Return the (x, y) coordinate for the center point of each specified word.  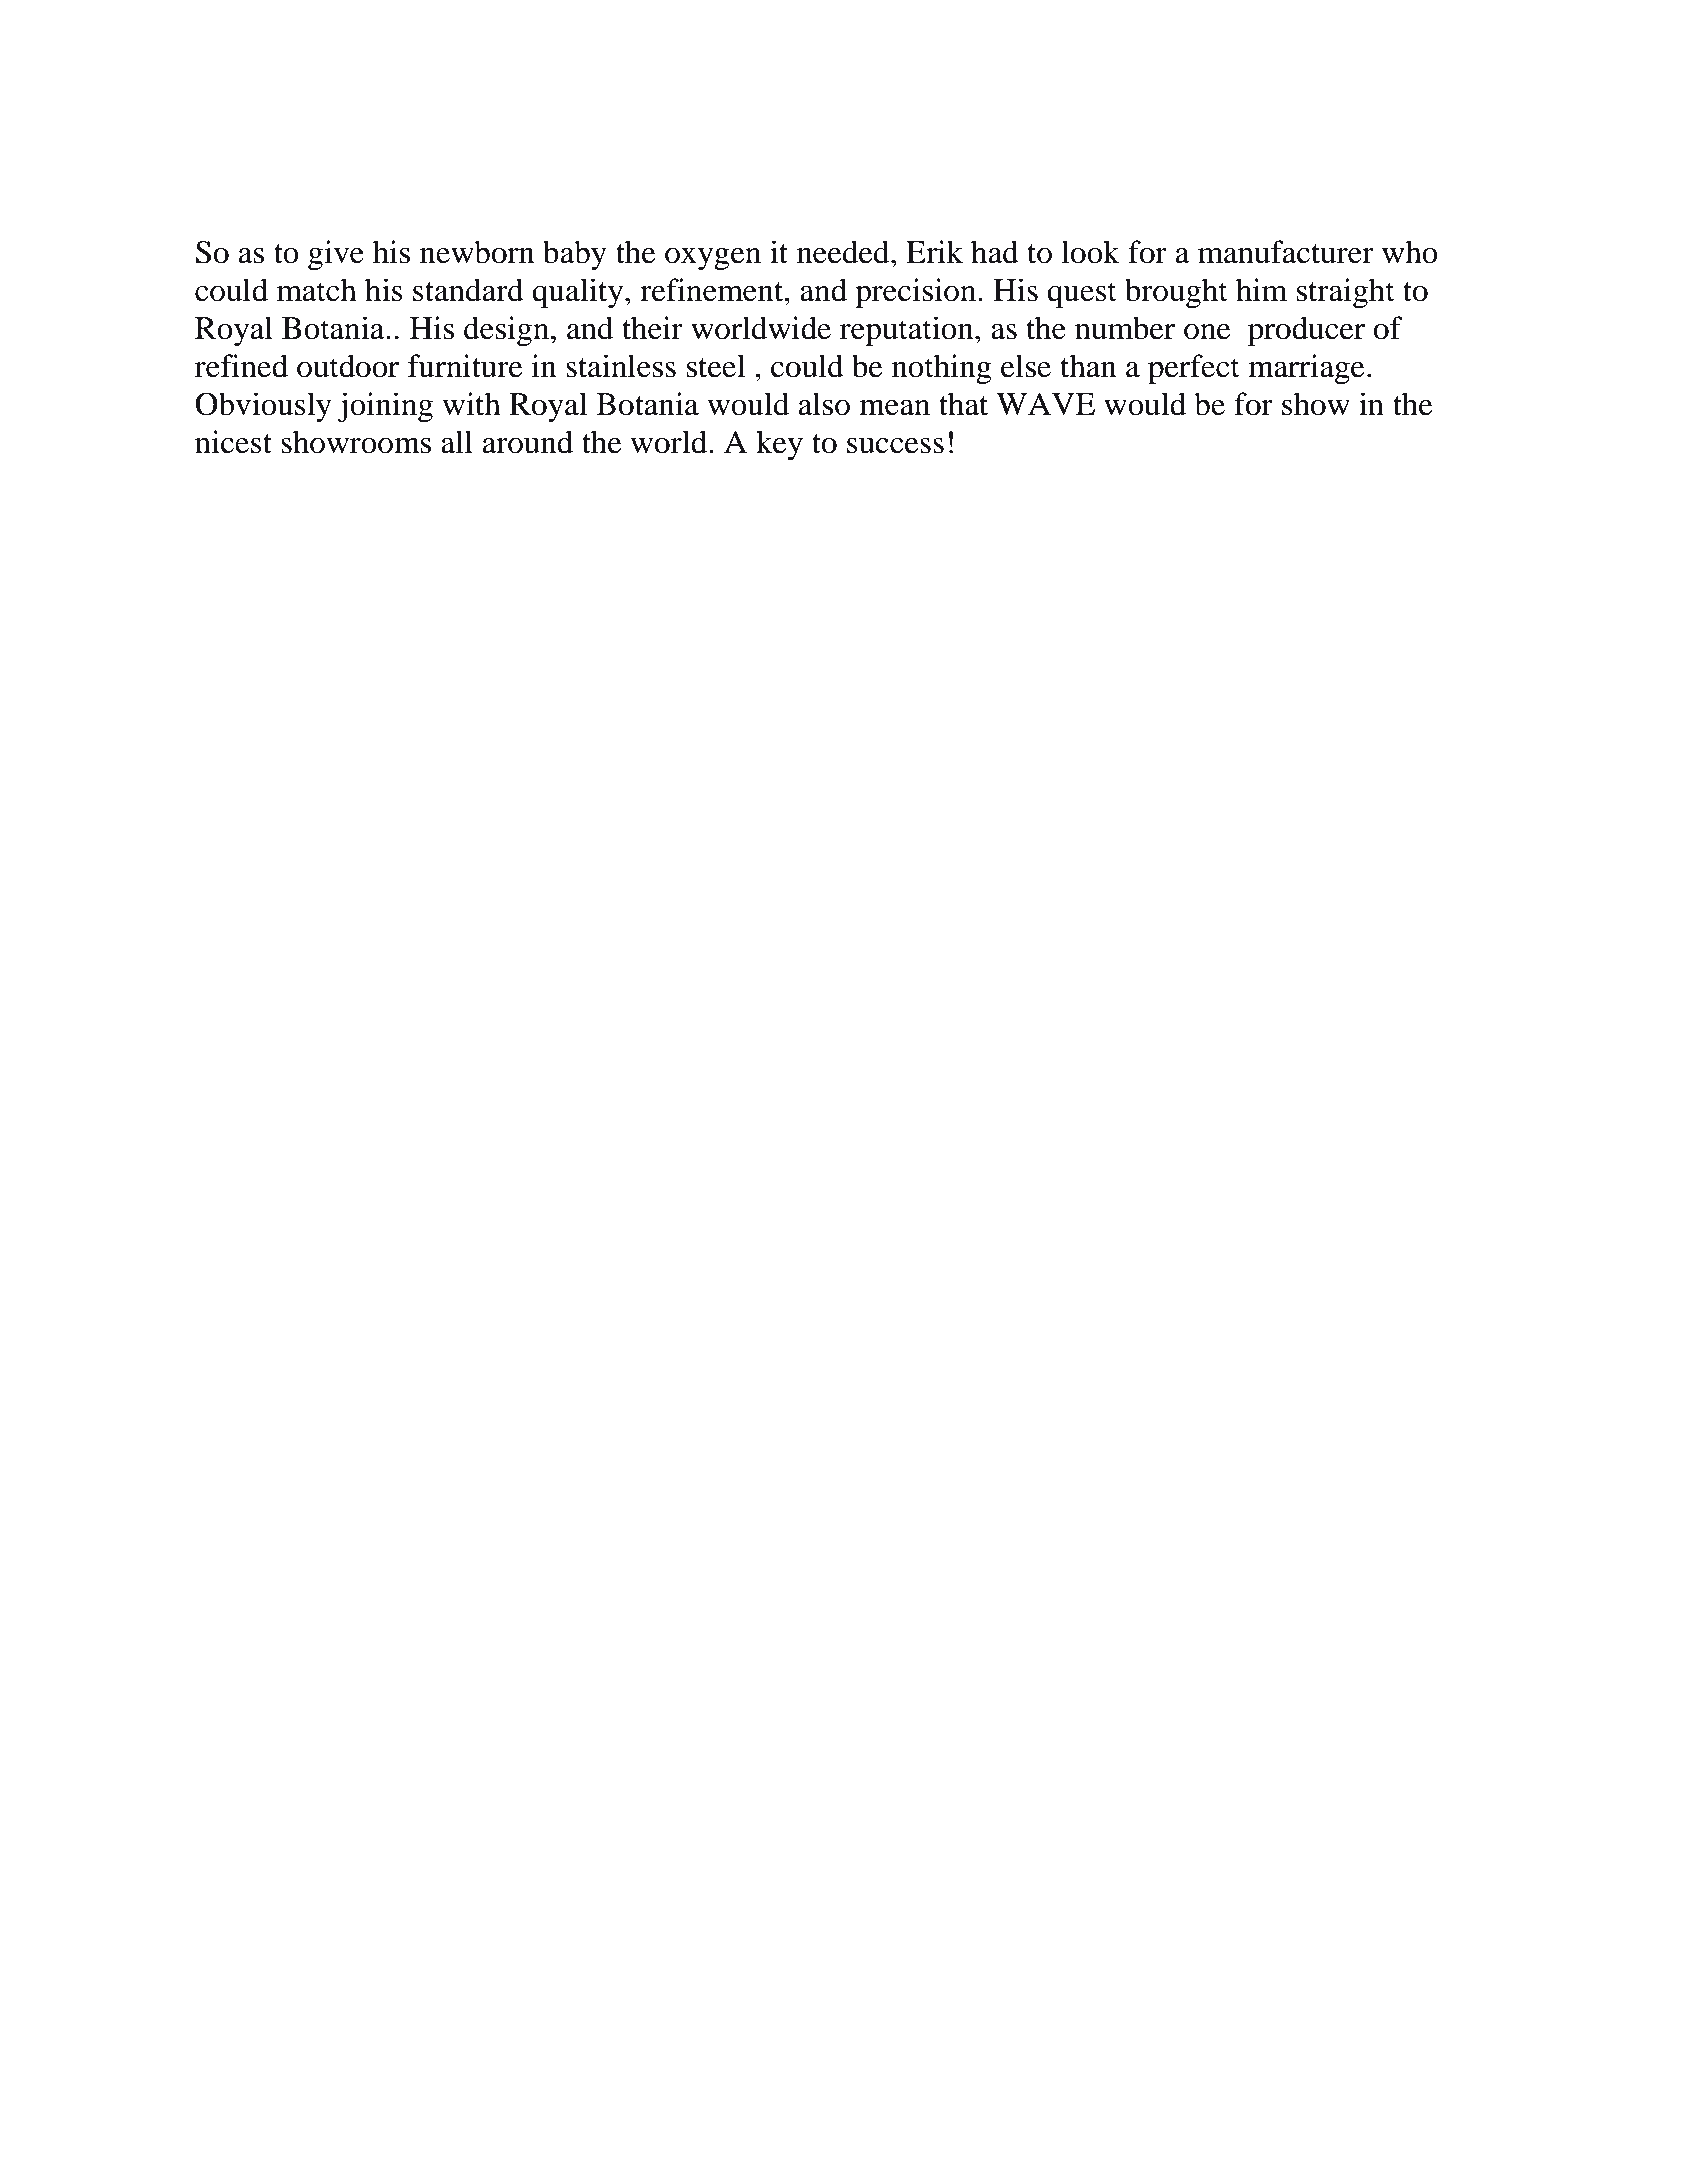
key (779, 445)
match (317, 290)
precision (917, 293)
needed (844, 252)
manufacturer (1286, 252)
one (1207, 332)
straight (1346, 293)
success (895, 446)
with (471, 404)
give (336, 255)
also (824, 404)
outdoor (348, 366)
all (457, 442)
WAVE (1045, 404)
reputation (908, 331)
